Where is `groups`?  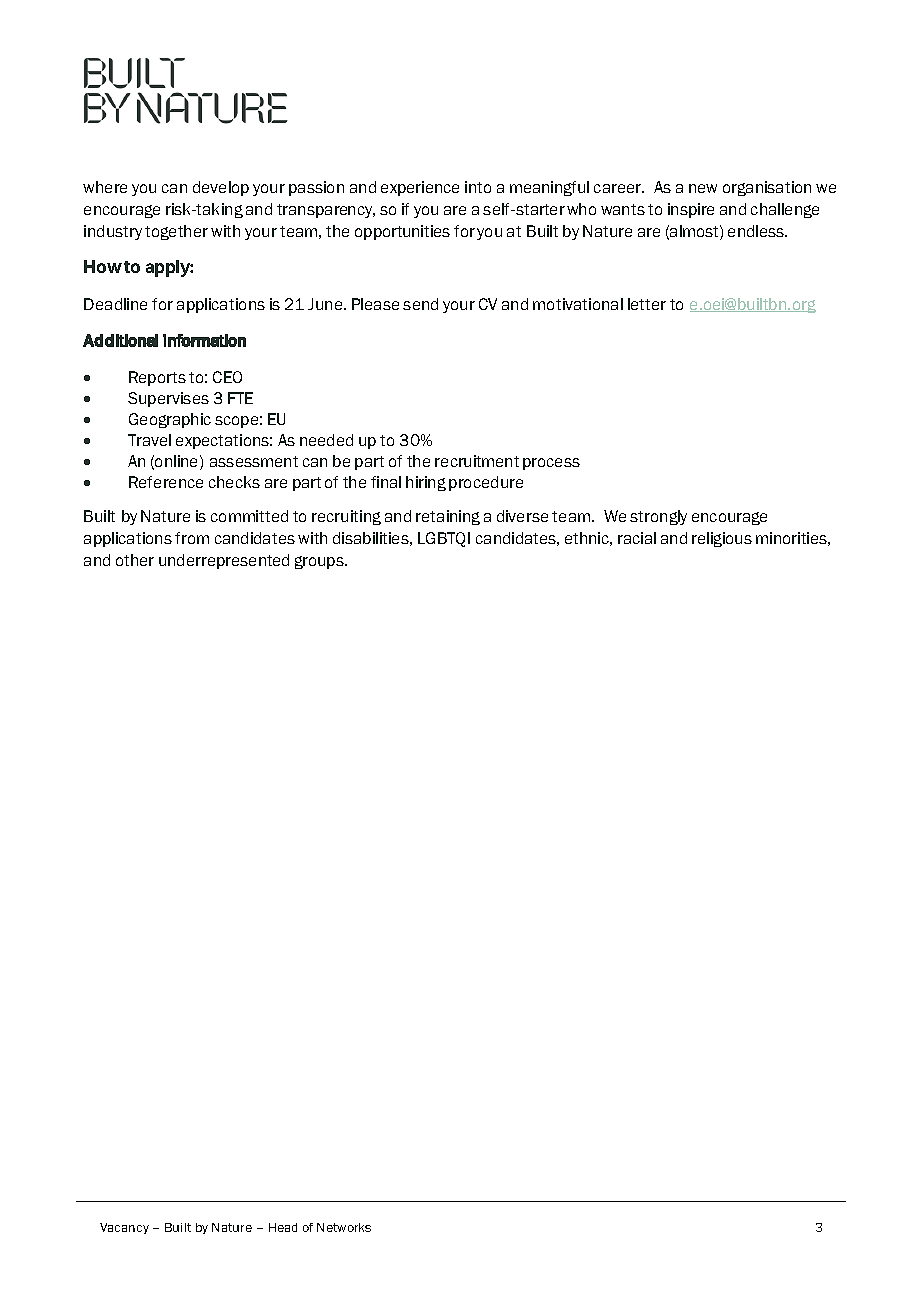 groups is located at coordinates (320, 562).
